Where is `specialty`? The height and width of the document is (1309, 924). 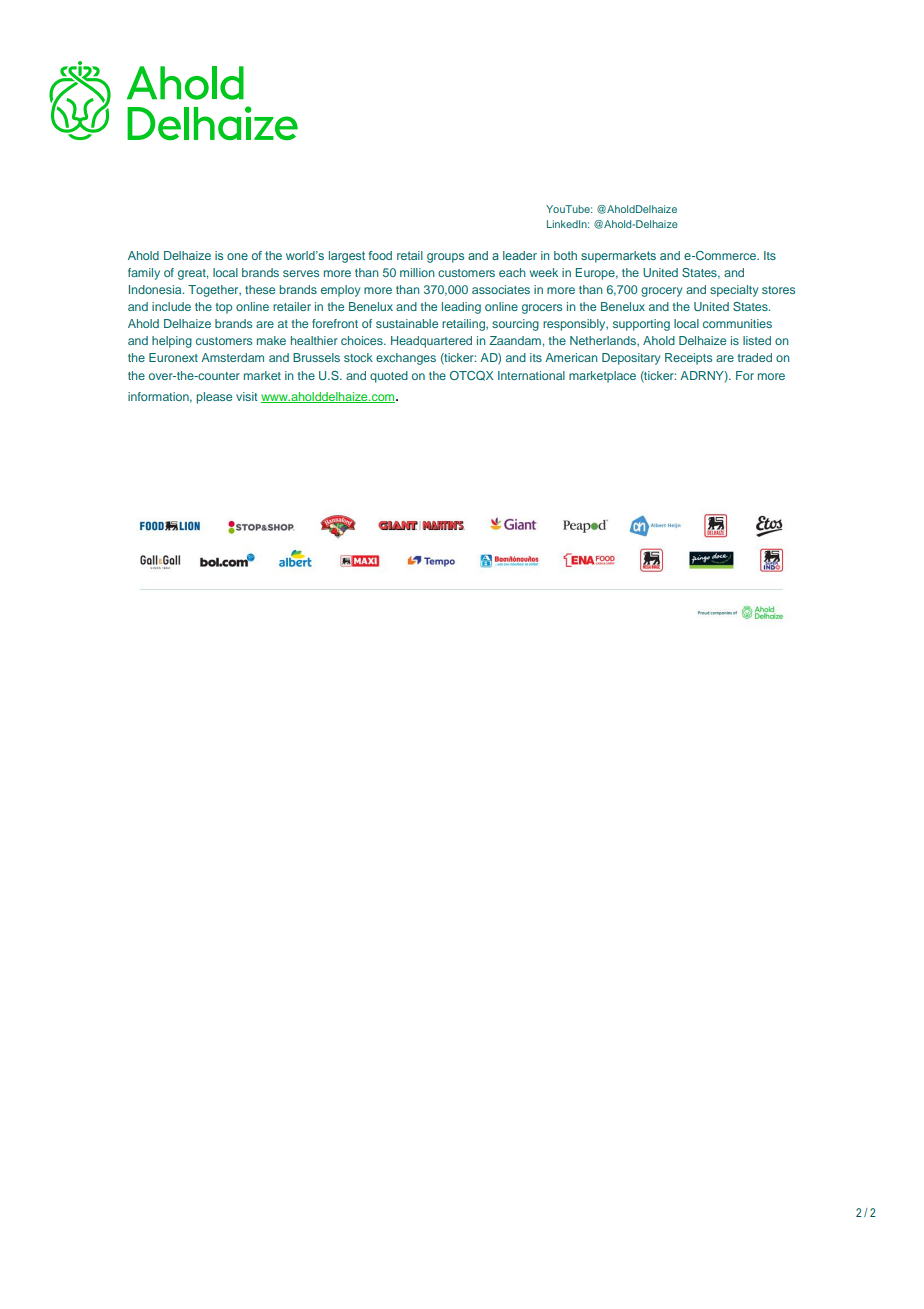 specialty is located at coordinates (734, 291).
